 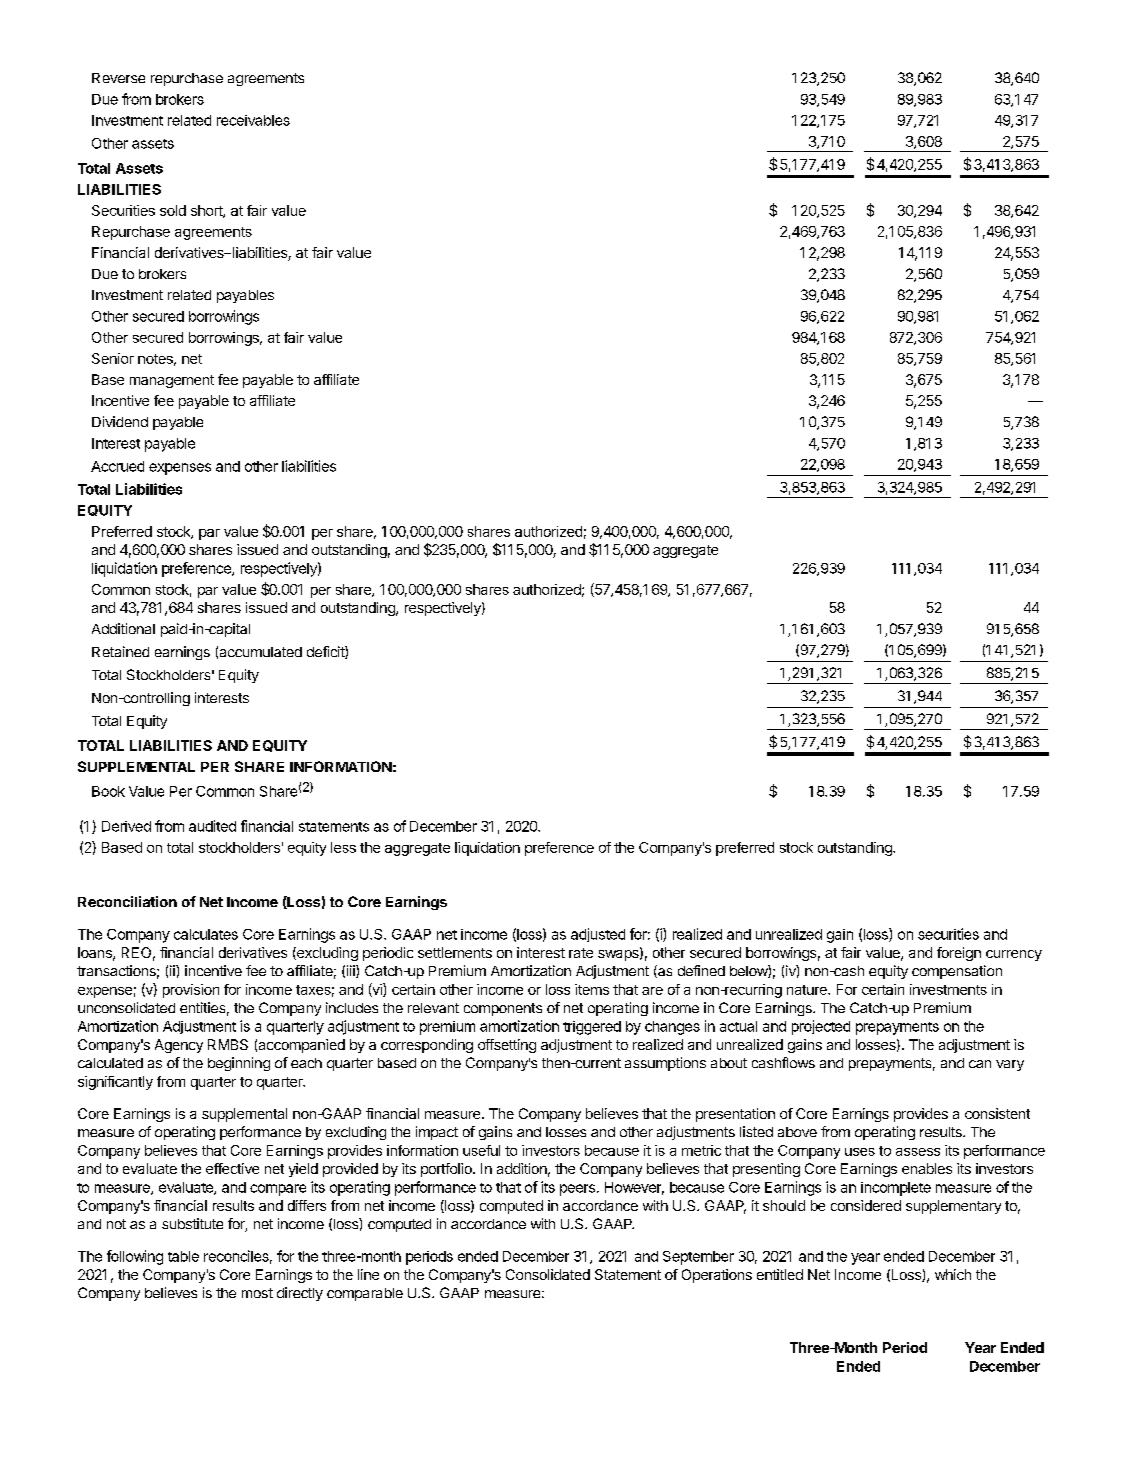 I want to click on Retained, so click(x=120, y=651).
